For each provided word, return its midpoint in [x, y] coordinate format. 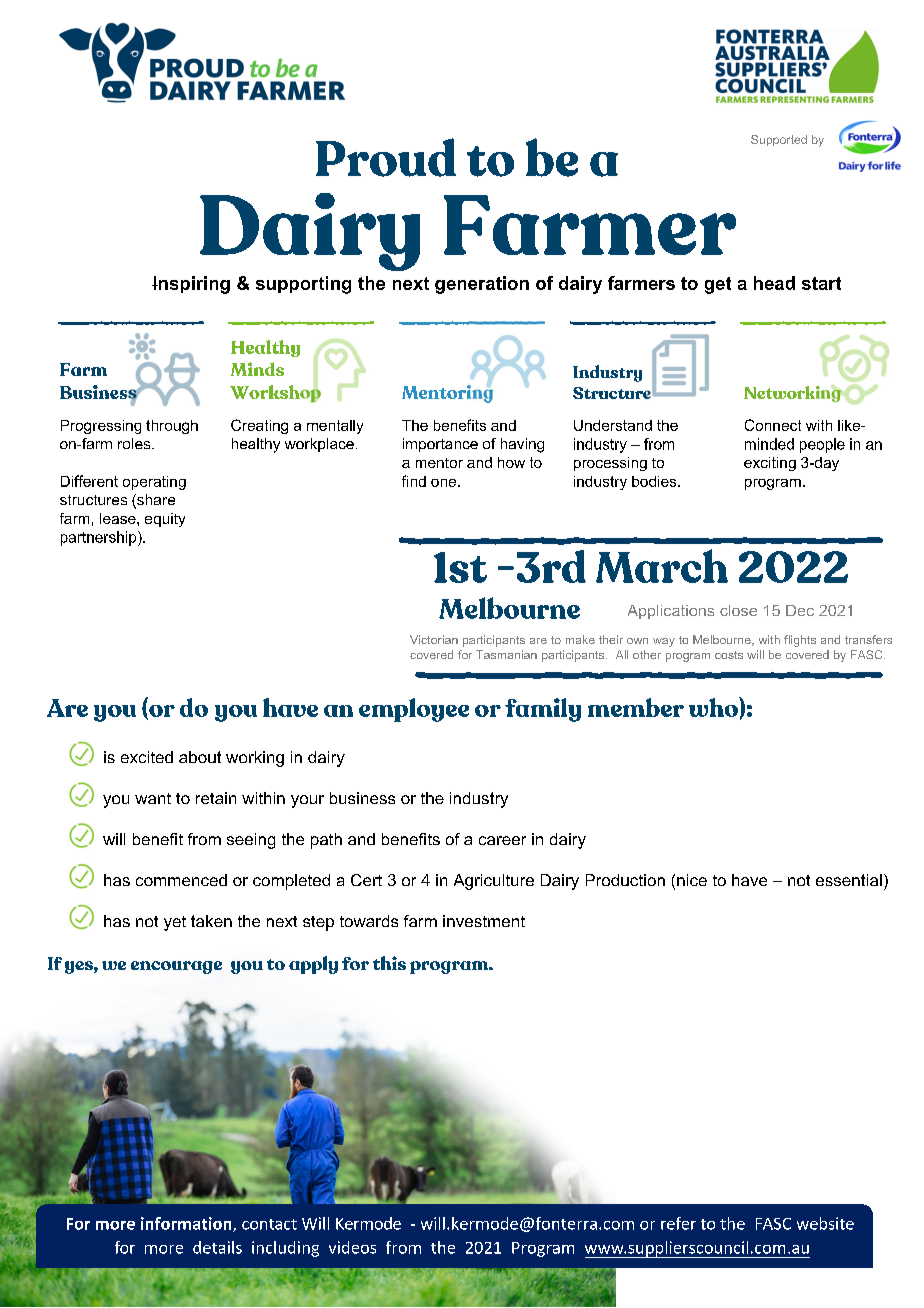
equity [165, 520]
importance [440, 445]
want [153, 798]
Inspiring [191, 285]
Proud [386, 157]
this [389, 963]
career [502, 840]
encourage [176, 967]
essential [849, 880]
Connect [773, 425]
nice [692, 880]
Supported [779, 140]
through [172, 427]
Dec [800, 610]
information [187, 1224]
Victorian [434, 639]
